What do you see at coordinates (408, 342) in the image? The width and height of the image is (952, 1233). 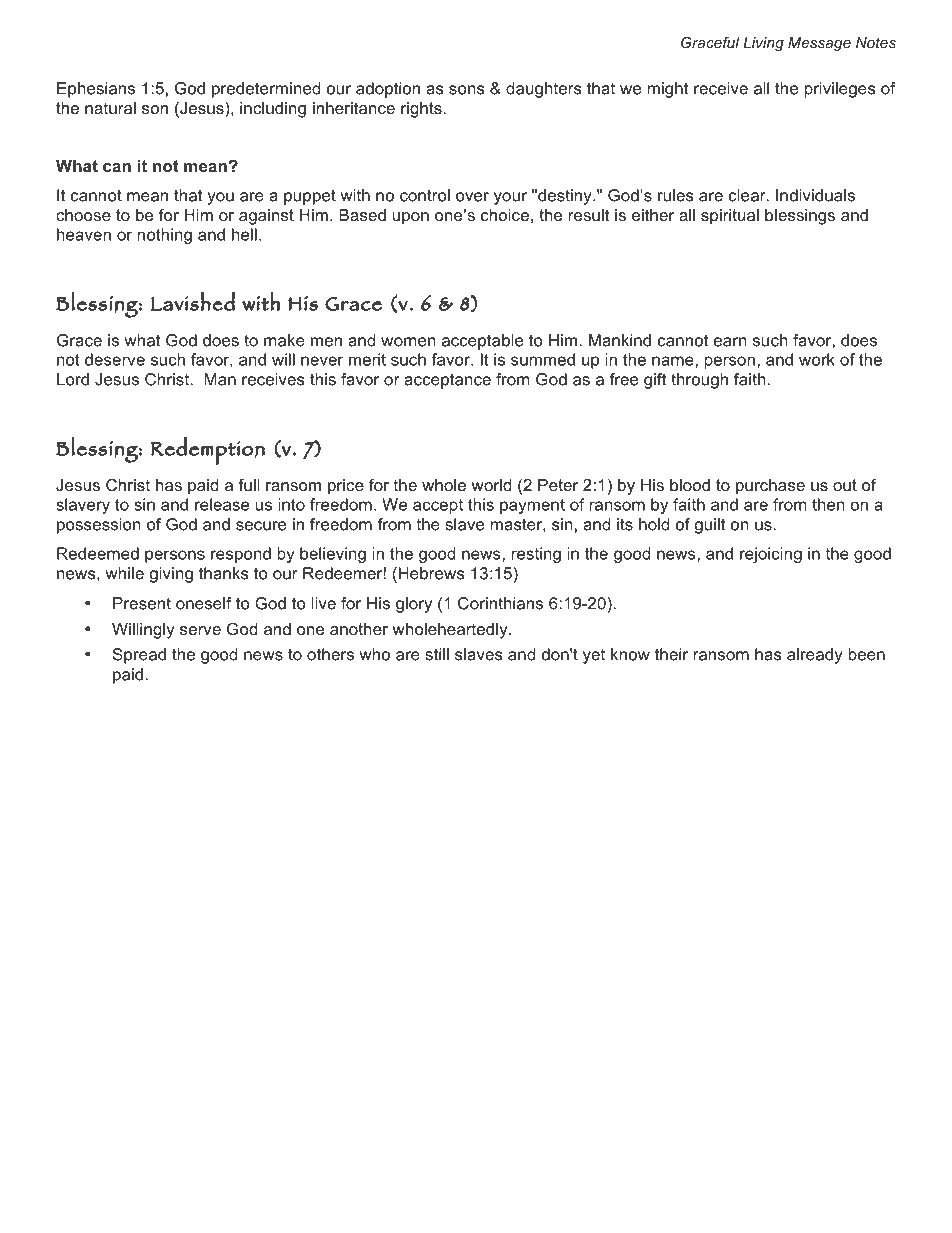 I see `women` at bounding box center [408, 342].
